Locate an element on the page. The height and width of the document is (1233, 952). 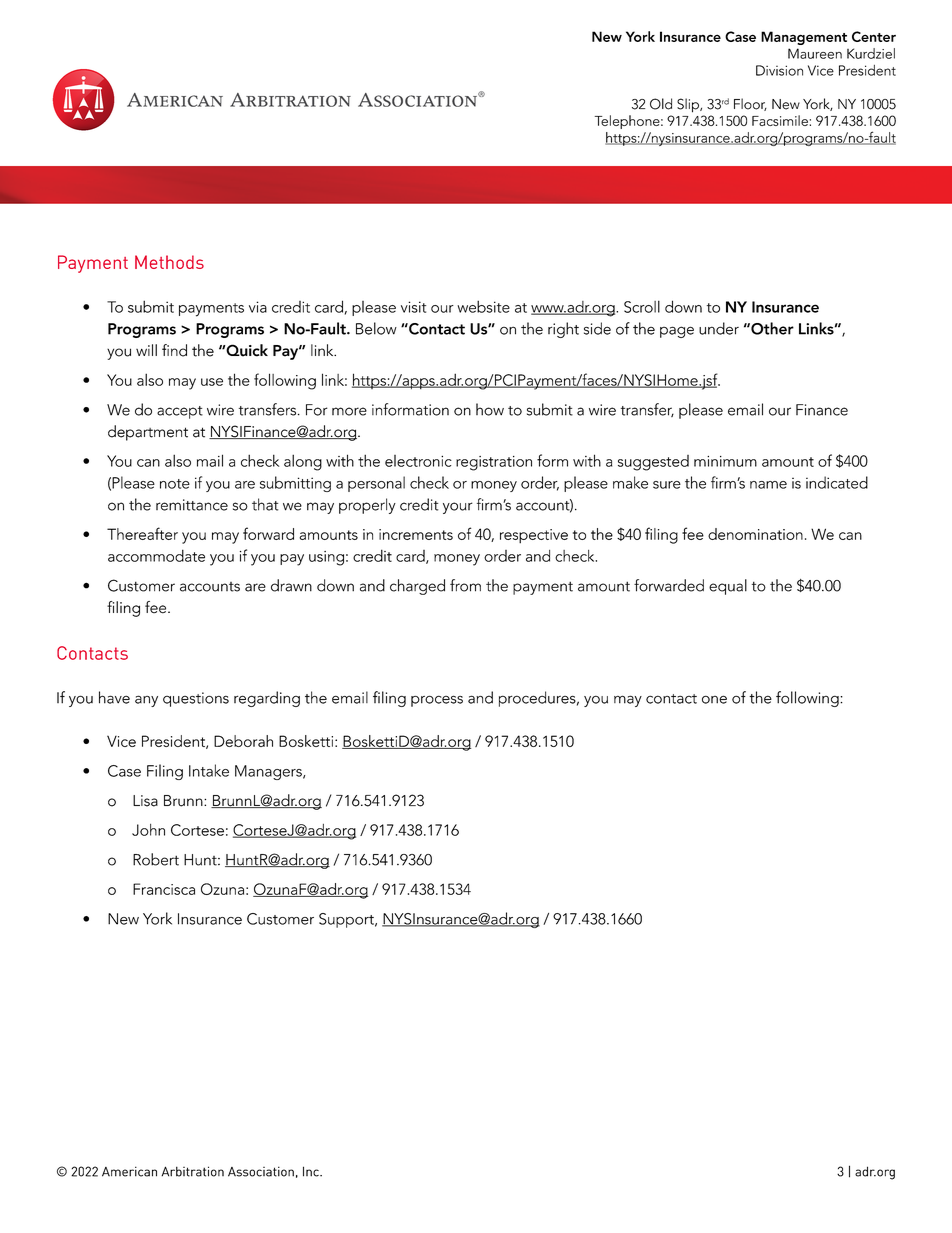
Arbitration is located at coordinates (192, 1171).
